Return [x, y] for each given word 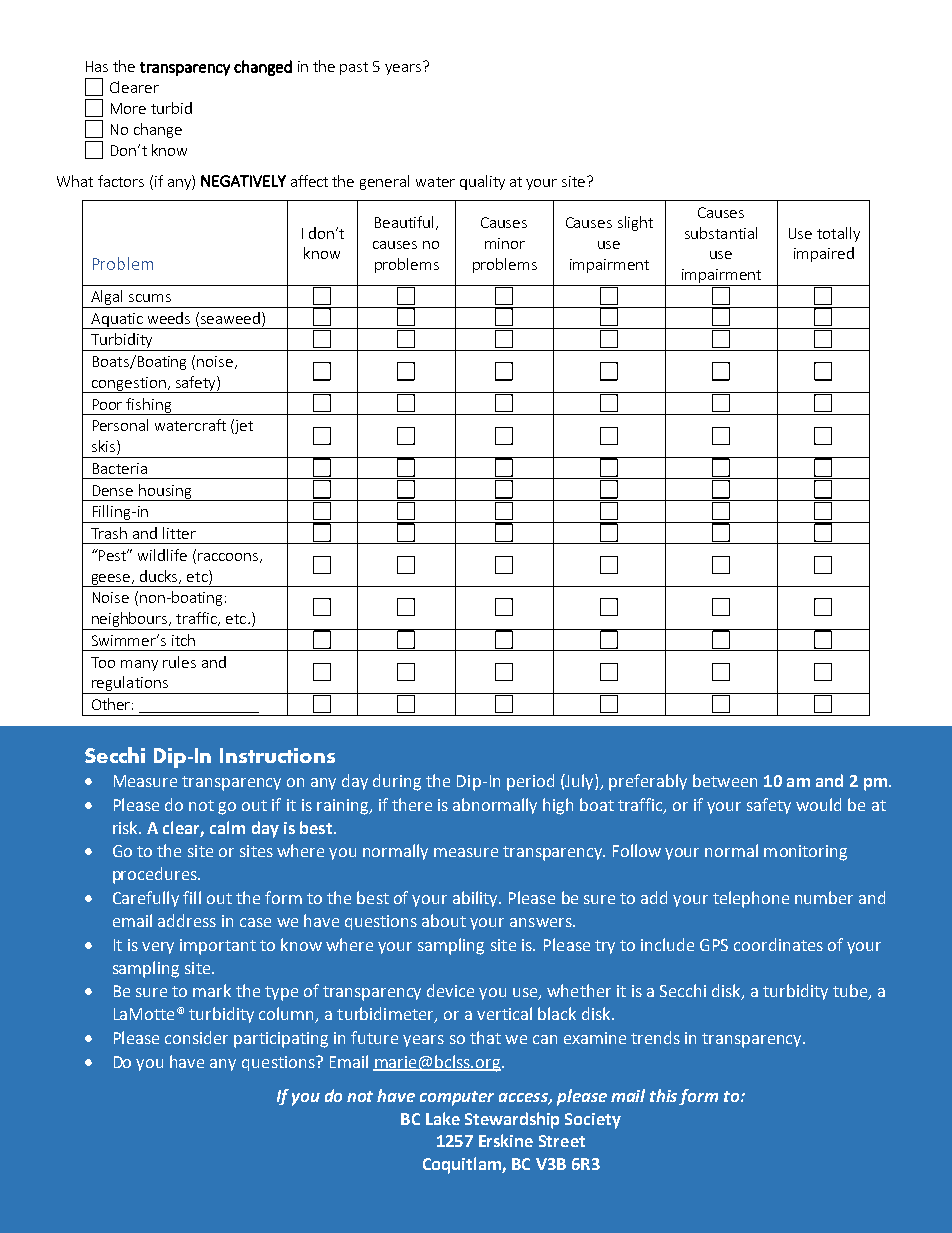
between [725, 780]
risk [126, 827]
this [663, 1095]
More [128, 108]
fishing [149, 406]
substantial [721, 233]
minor [505, 243]
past [354, 68]
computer [457, 1098]
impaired [824, 254]
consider [196, 1037]
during [397, 782]
